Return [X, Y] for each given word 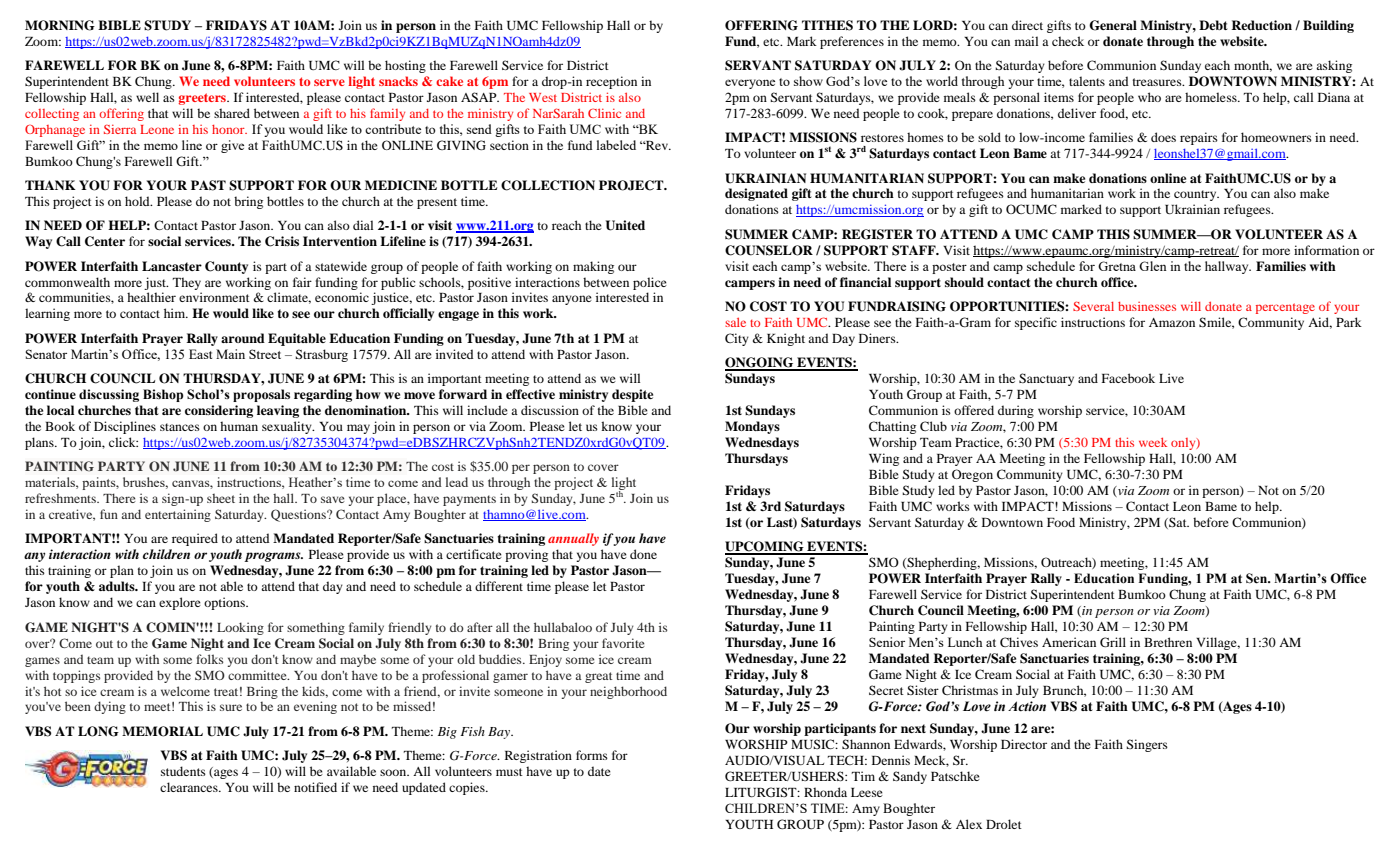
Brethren [1168, 642]
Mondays [752, 427]
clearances [190, 787]
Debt [1213, 25]
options [225, 603]
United [625, 225]
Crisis [282, 241]
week [1153, 442]
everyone [750, 84]
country [1196, 195]
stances [180, 427]
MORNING [60, 25]
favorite [623, 643]
